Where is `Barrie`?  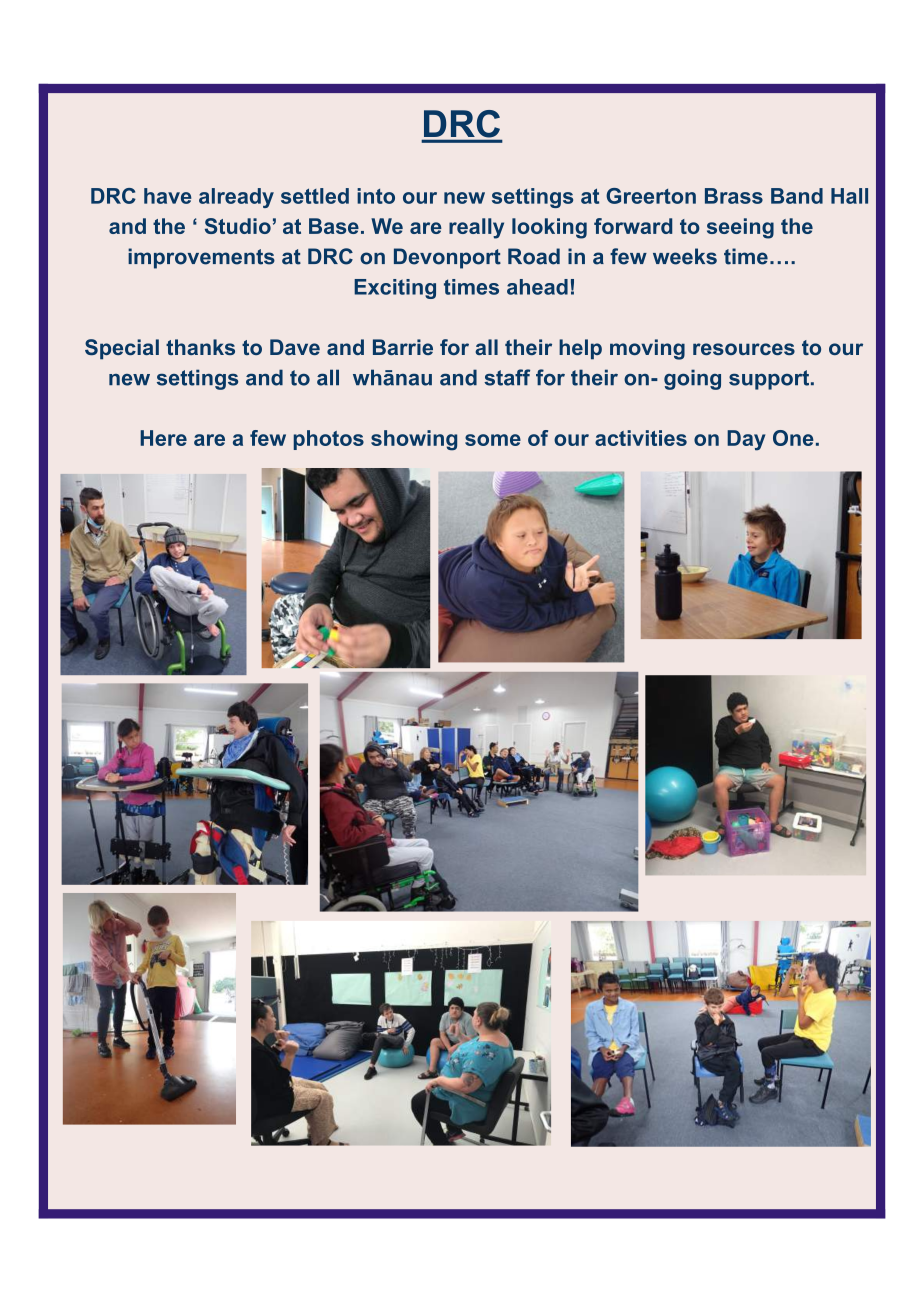
Barrie is located at coordinates (403, 347).
